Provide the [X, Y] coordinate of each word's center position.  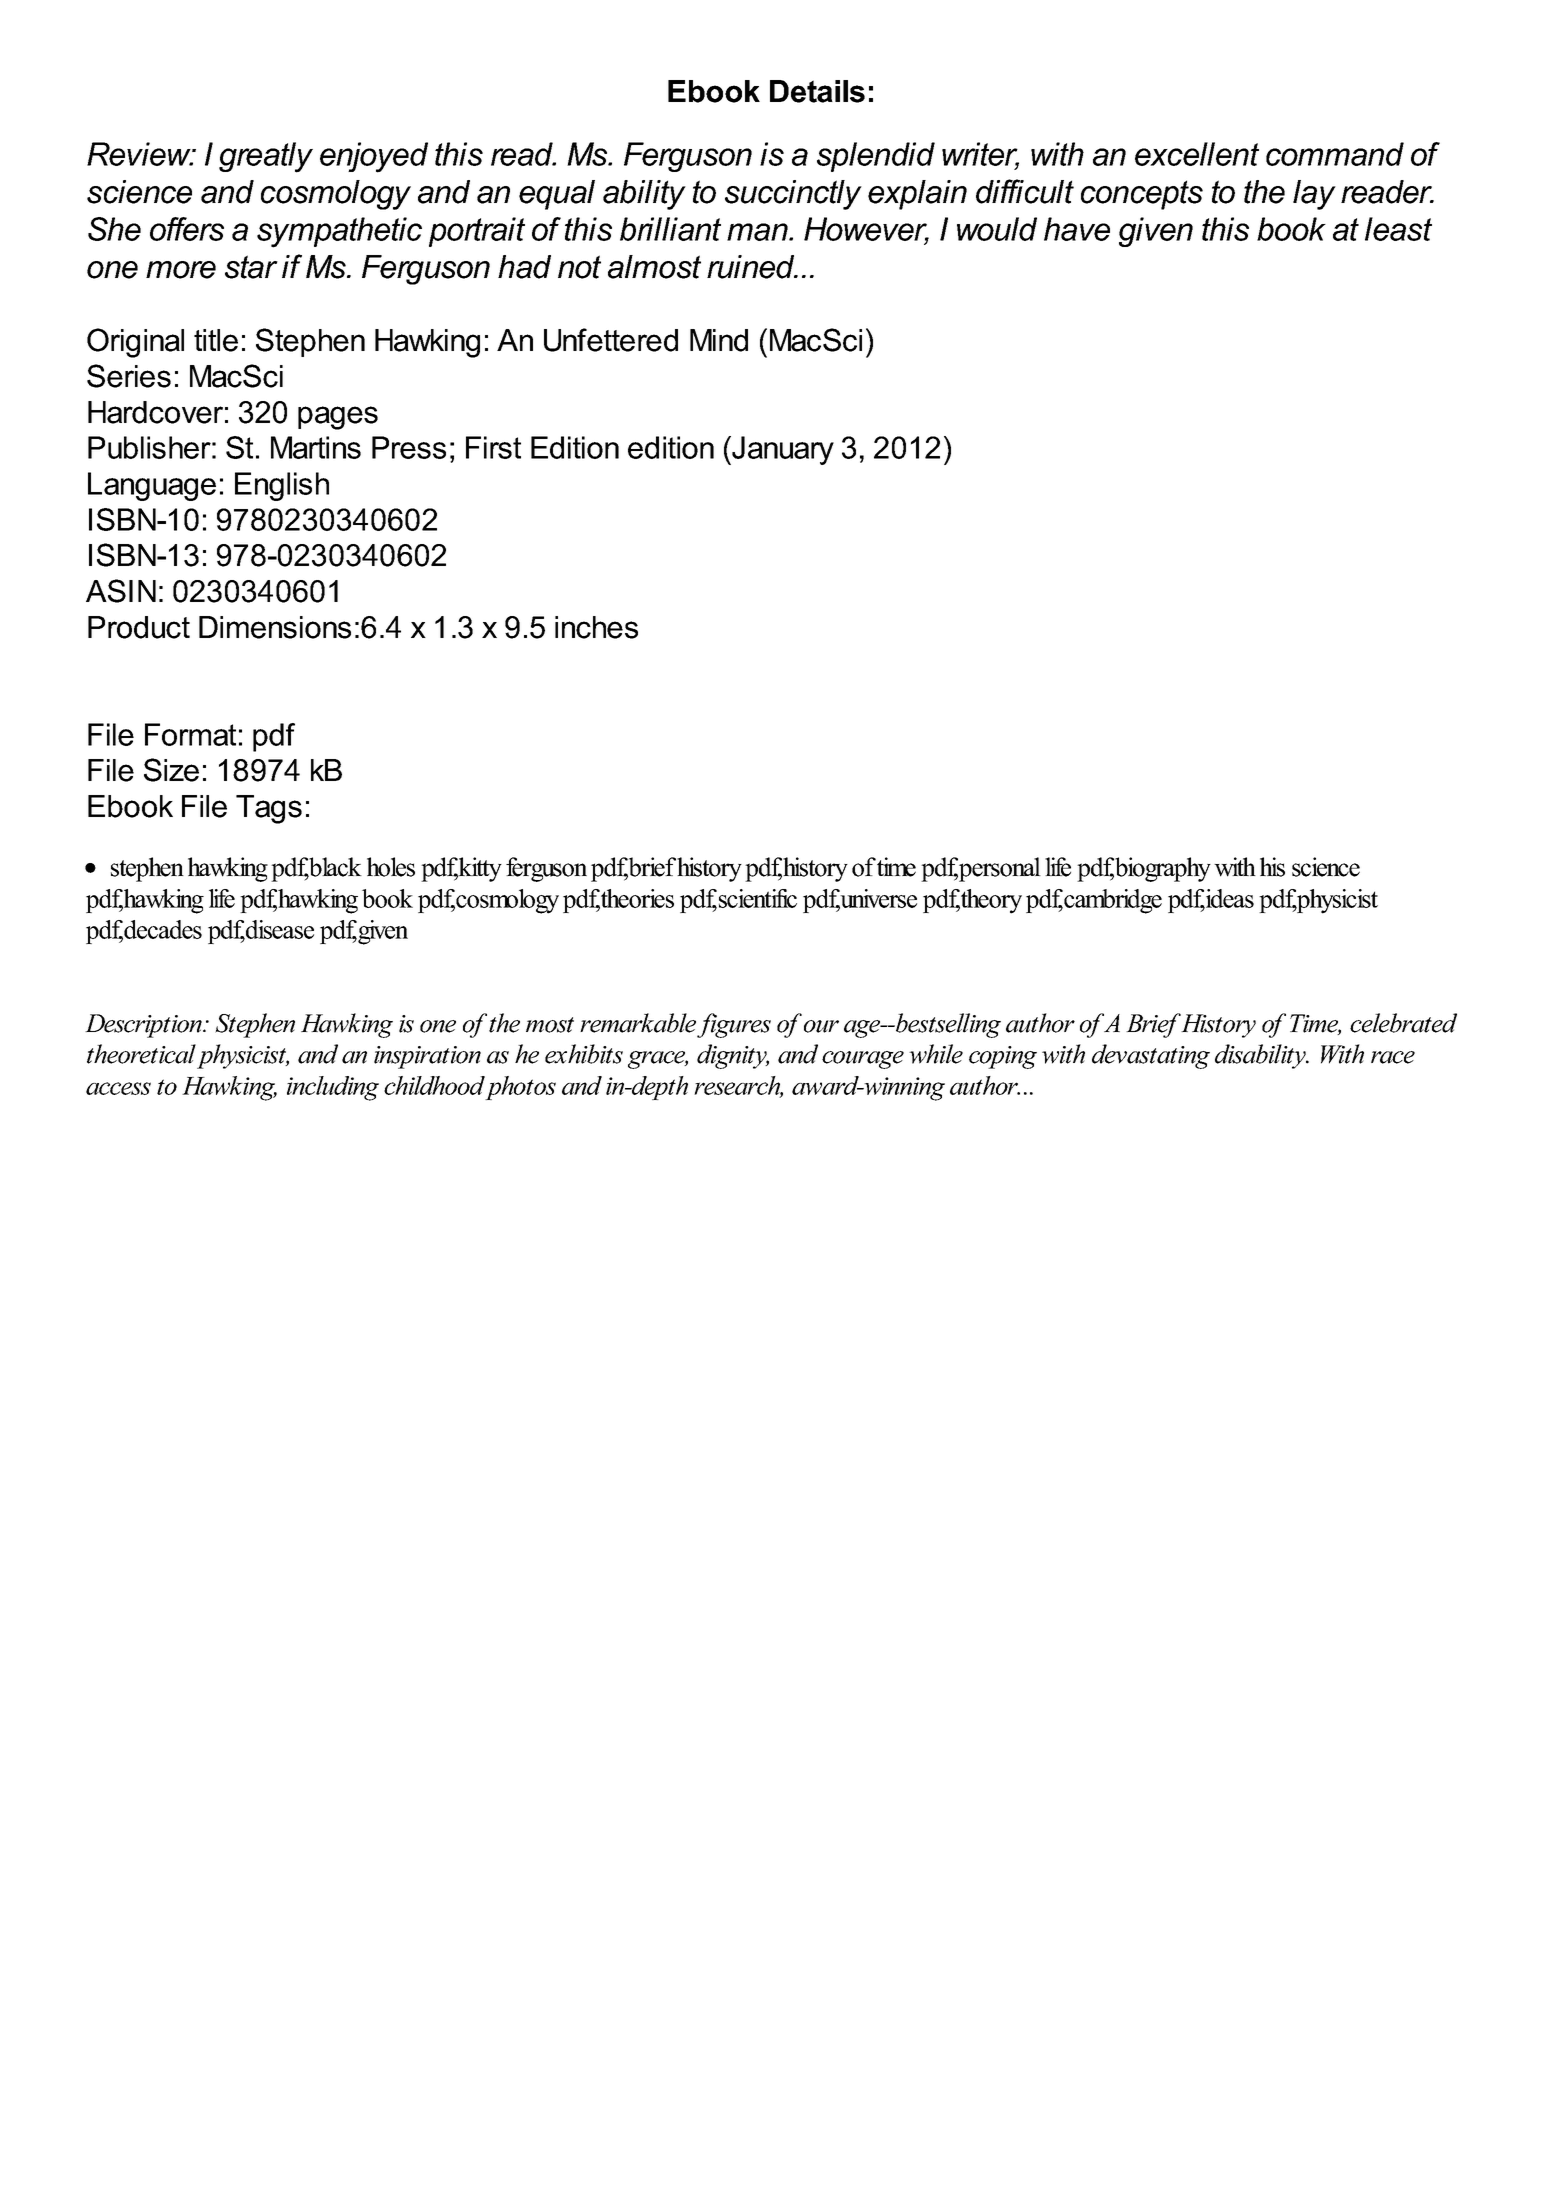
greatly [266, 157]
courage [863, 1060]
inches [596, 627]
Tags [269, 809]
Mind [719, 340]
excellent [1197, 154]
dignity [733, 1056]
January [782, 450]
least [1398, 229]
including [333, 1088]
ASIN [121, 591]
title [216, 340]
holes [391, 867]
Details [817, 91]
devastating [1151, 1056]
